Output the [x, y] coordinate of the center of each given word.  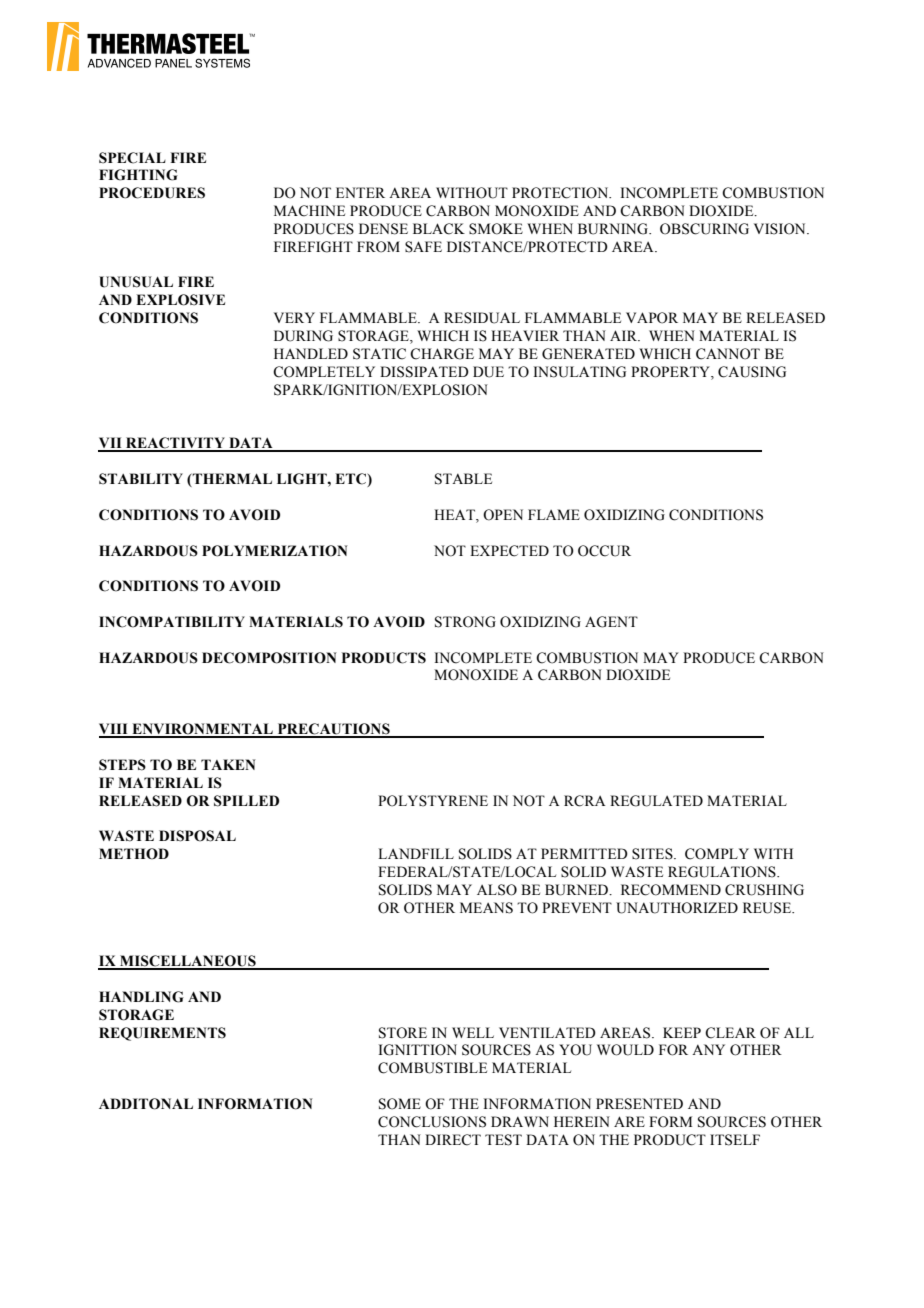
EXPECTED [509, 551]
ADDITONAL [146, 1104]
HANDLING [141, 997]
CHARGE [442, 354]
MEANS [486, 908]
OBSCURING [704, 229]
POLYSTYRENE [433, 801]
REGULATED [656, 801]
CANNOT [728, 354]
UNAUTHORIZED [677, 908]
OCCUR [604, 551]
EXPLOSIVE [180, 300]
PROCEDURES [152, 193]
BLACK [439, 229]
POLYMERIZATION [275, 551]
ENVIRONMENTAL [202, 730]
